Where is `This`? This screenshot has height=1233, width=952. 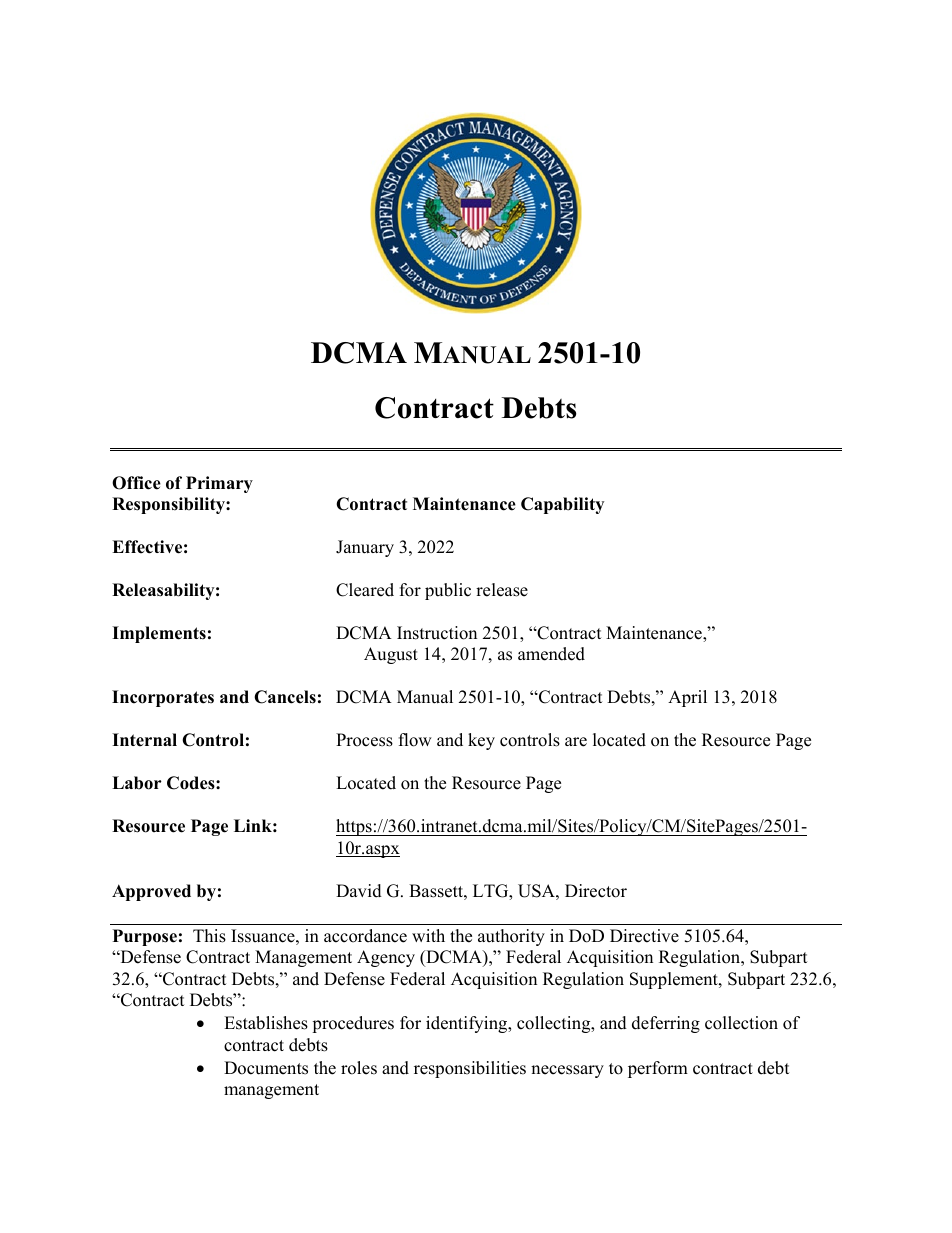
This is located at coordinates (209, 936).
